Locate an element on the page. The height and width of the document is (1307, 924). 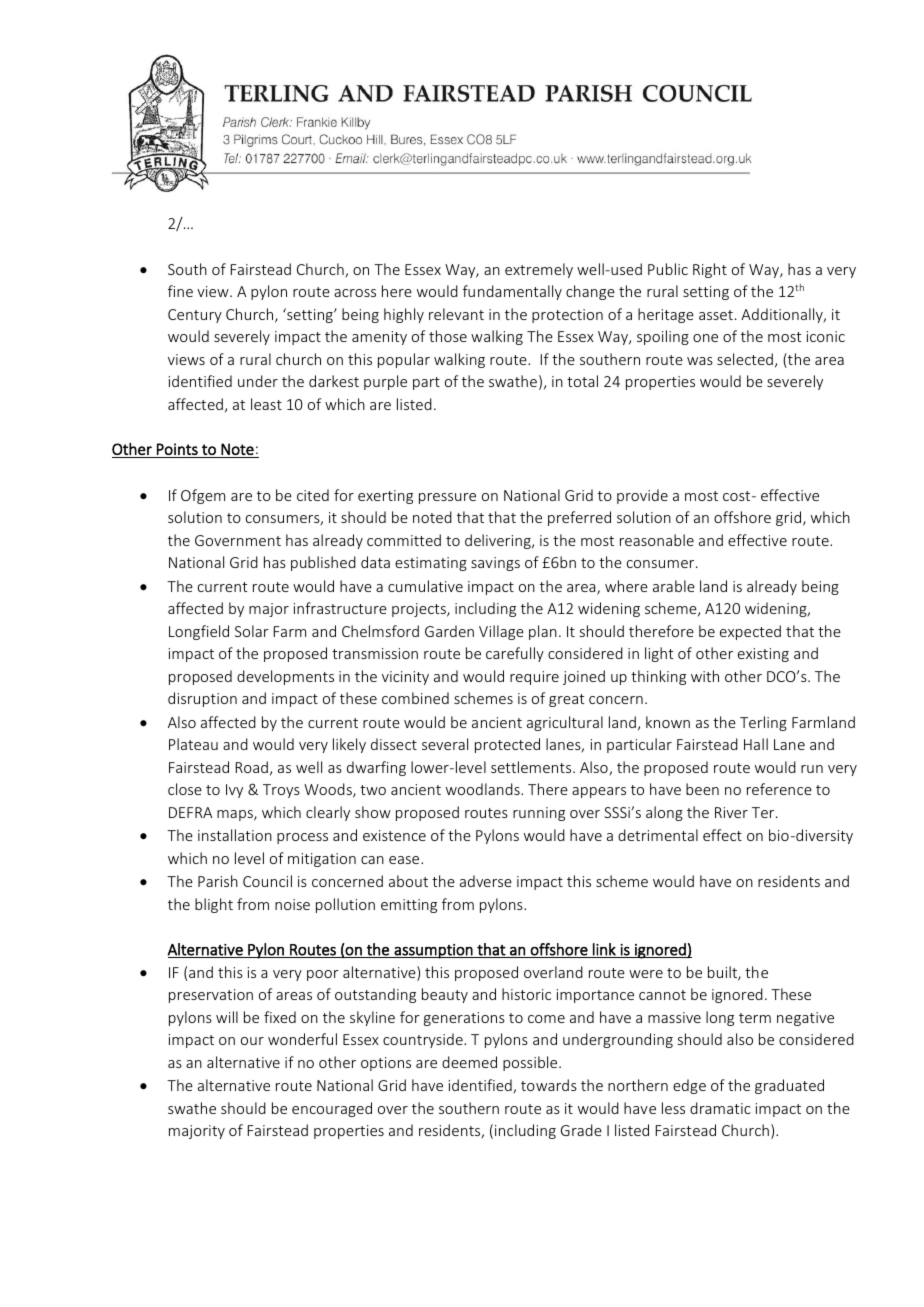
installation is located at coordinates (235, 835).
